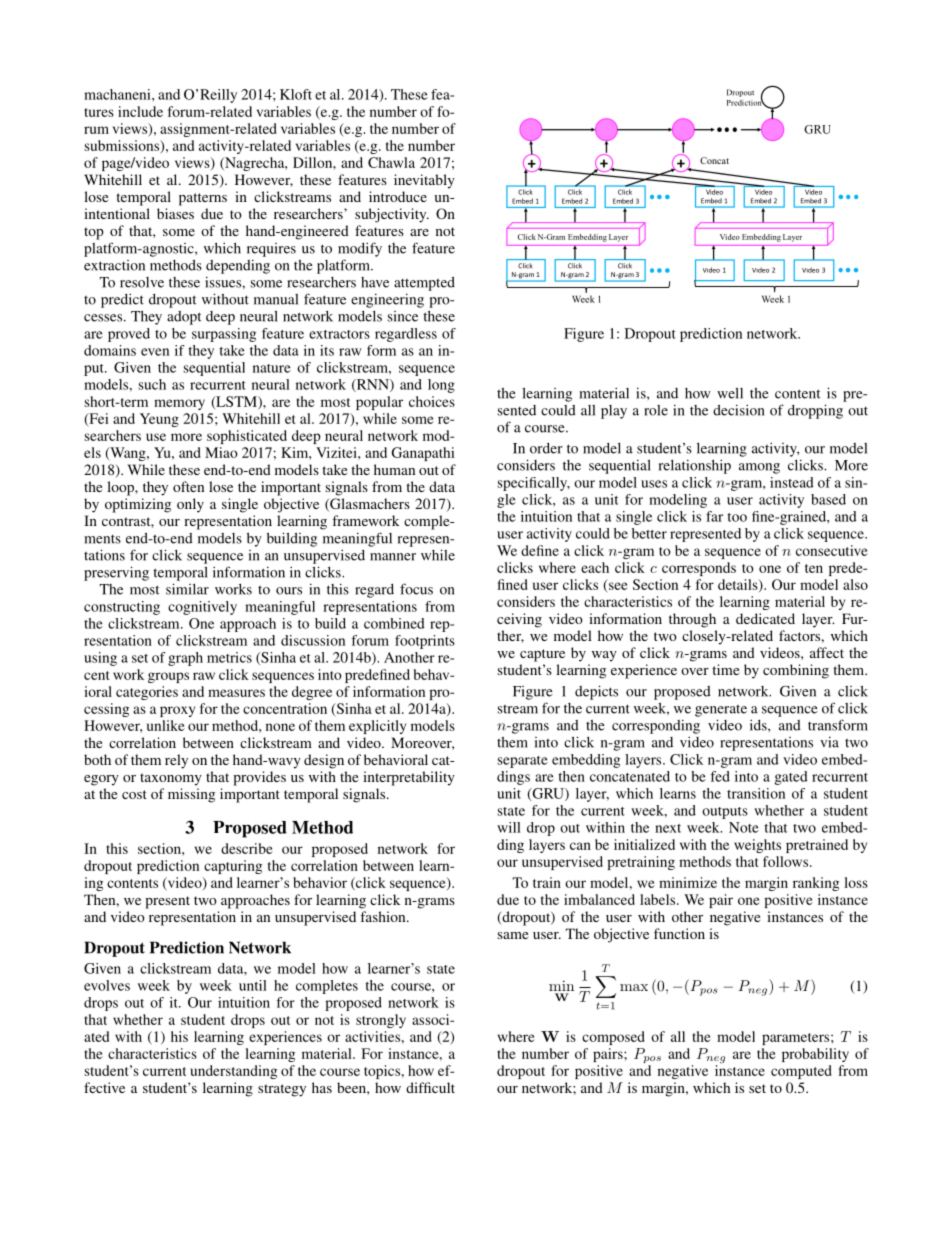 Image resolution: width=952 pixels, height=1233 pixels. Describe the element at coordinates (424, 181) in the screenshot. I see `inevitably` at that location.
